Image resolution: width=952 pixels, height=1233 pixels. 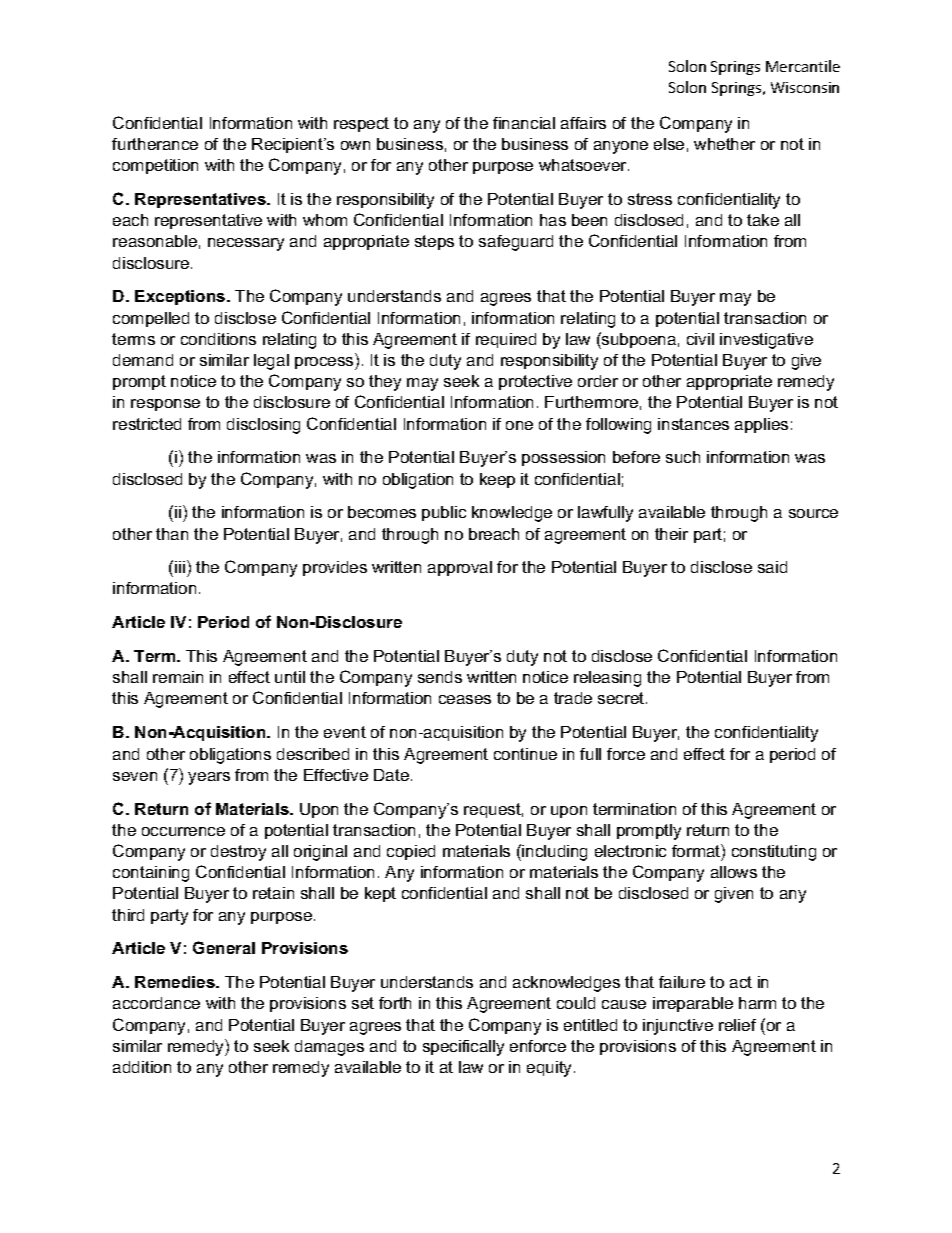 What do you see at coordinates (524, 123) in the document?
I see `financial` at bounding box center [524, 123].
